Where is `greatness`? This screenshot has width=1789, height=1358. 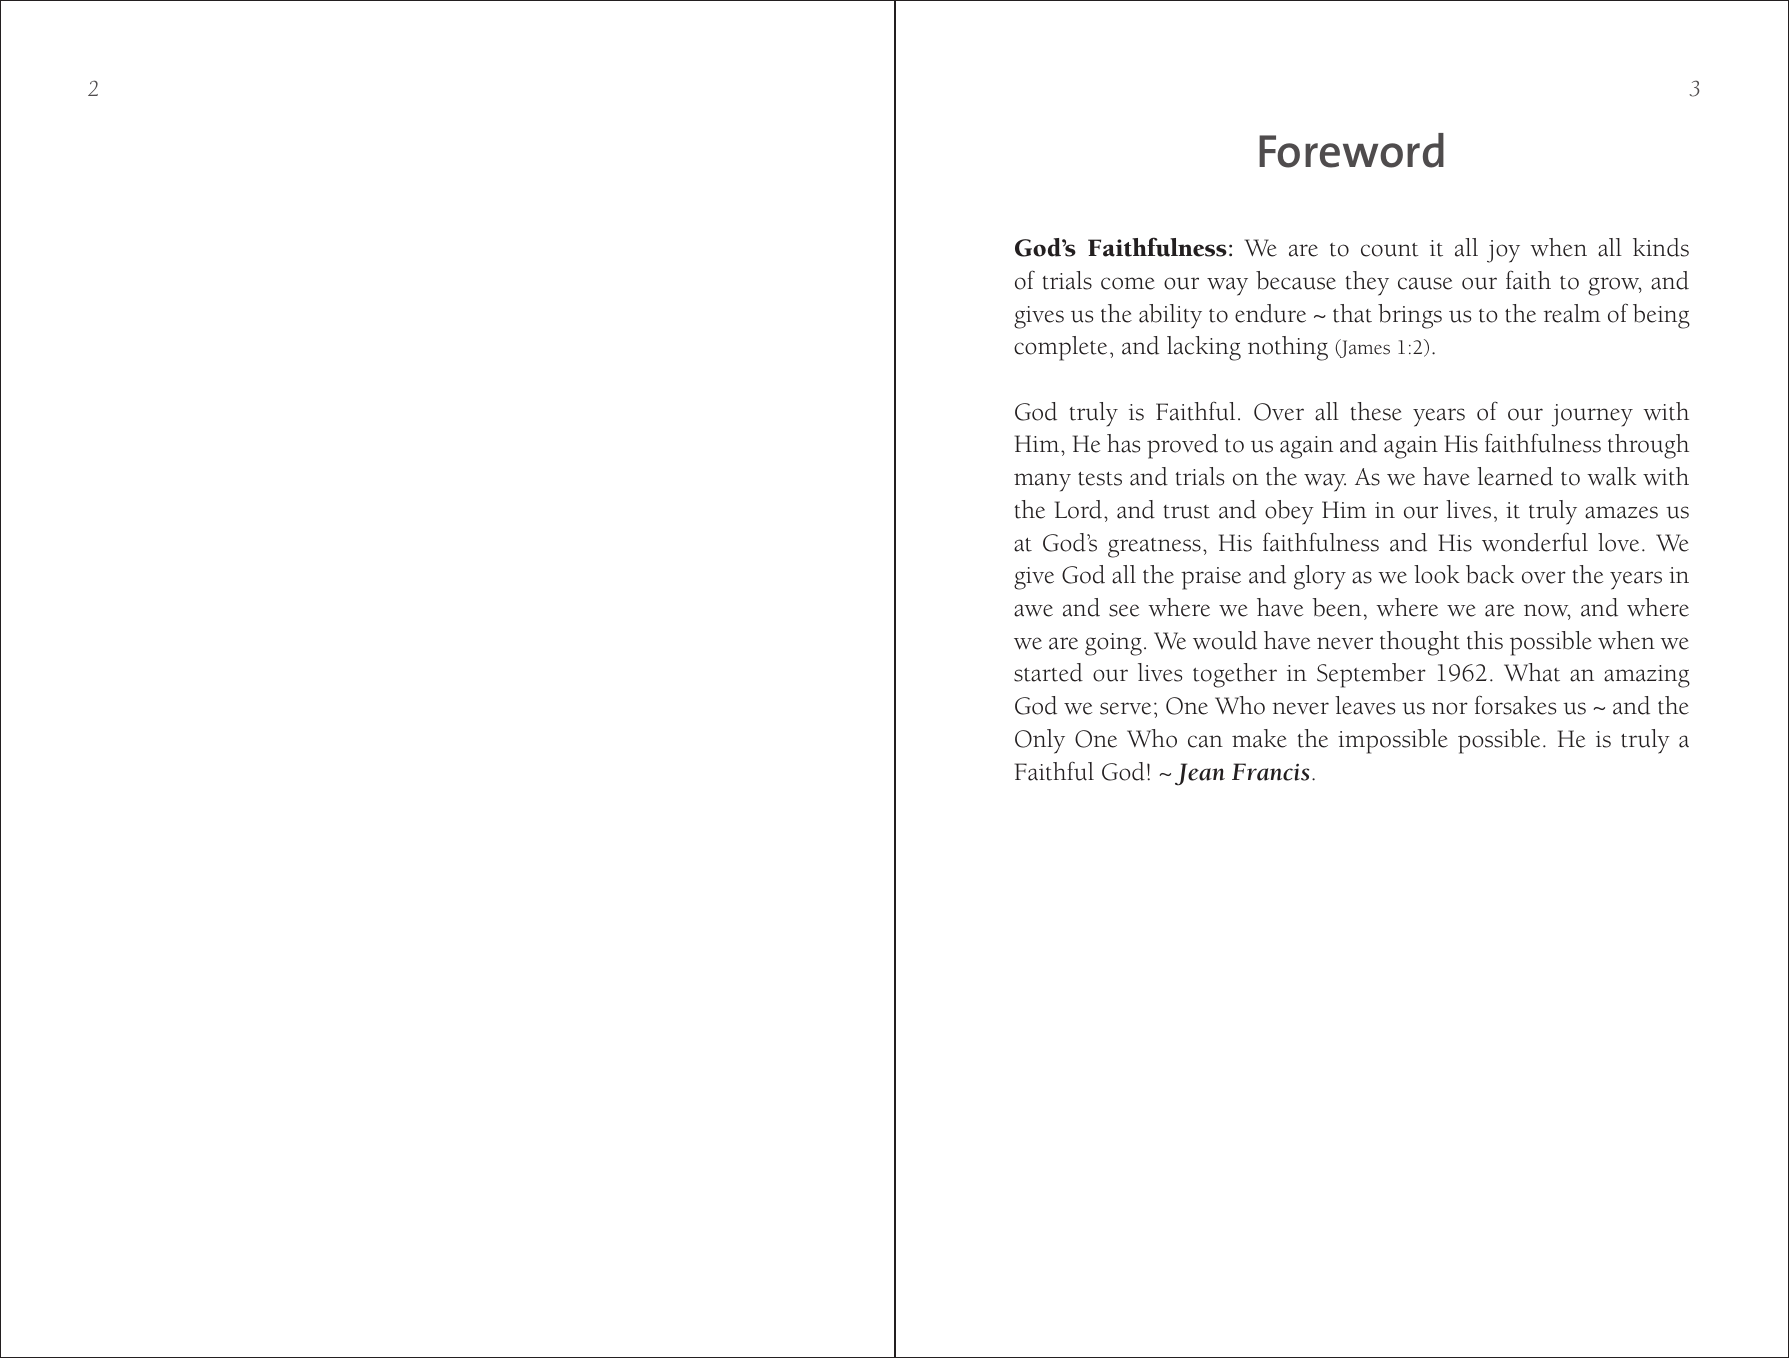 greatness is located at coordinates (1154, 548).
